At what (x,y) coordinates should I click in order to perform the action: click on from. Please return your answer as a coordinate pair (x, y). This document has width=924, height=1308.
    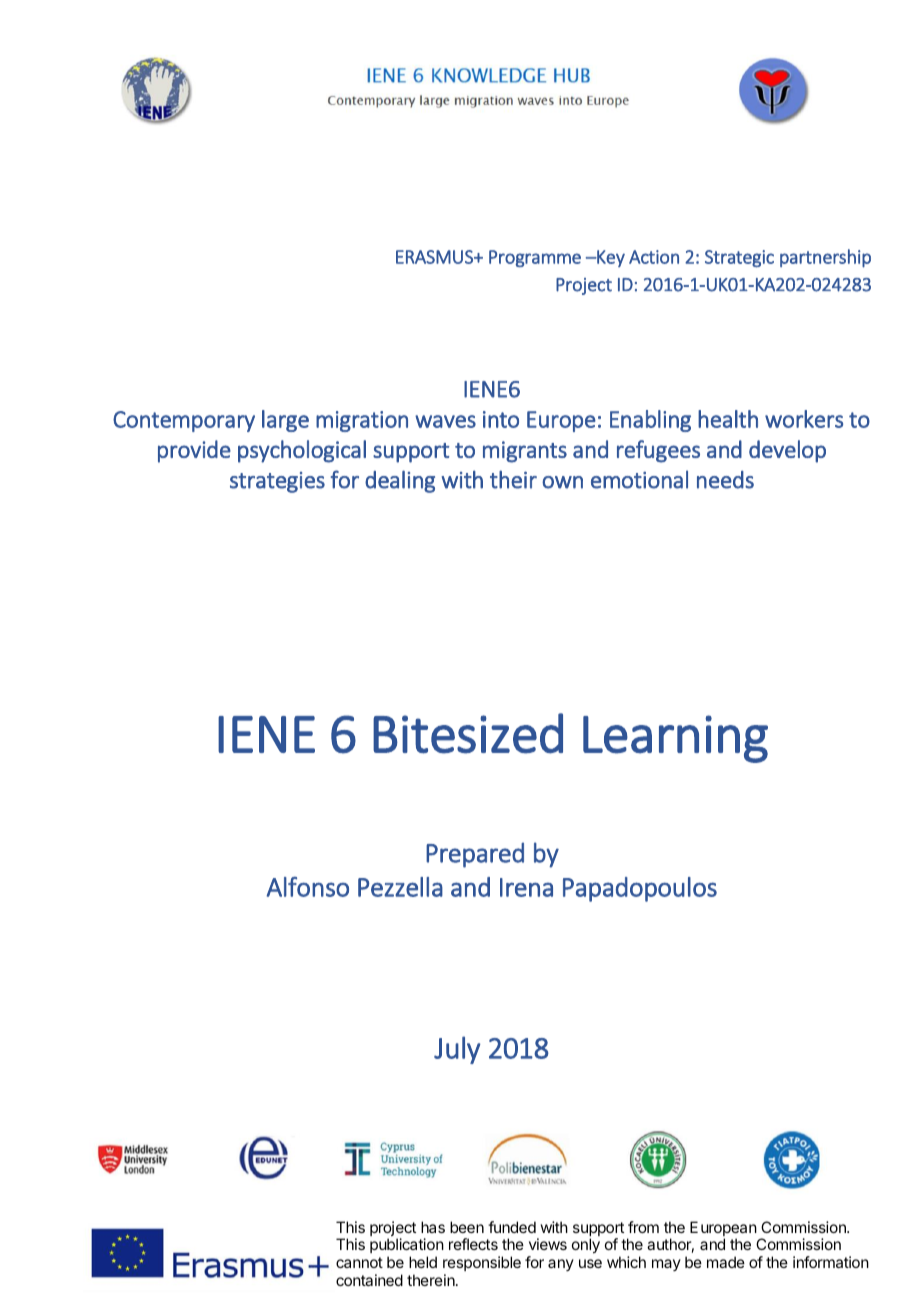
    Looking at the image, I should click on (643, 1227).
